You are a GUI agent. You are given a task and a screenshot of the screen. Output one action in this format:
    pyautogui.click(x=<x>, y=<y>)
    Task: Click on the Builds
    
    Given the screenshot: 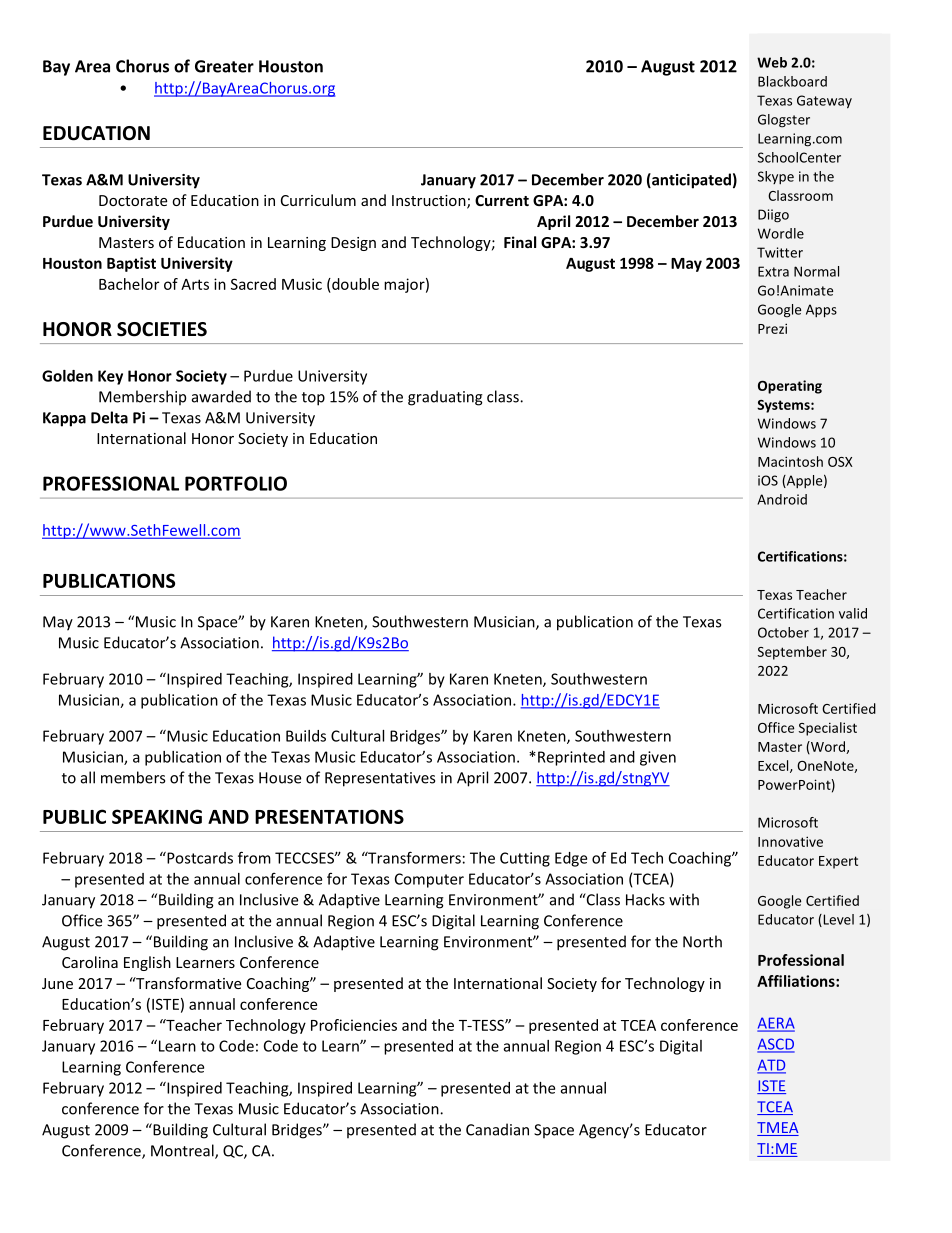 What is the action you would take?
    pyautogui.click(x=306, y=736)
